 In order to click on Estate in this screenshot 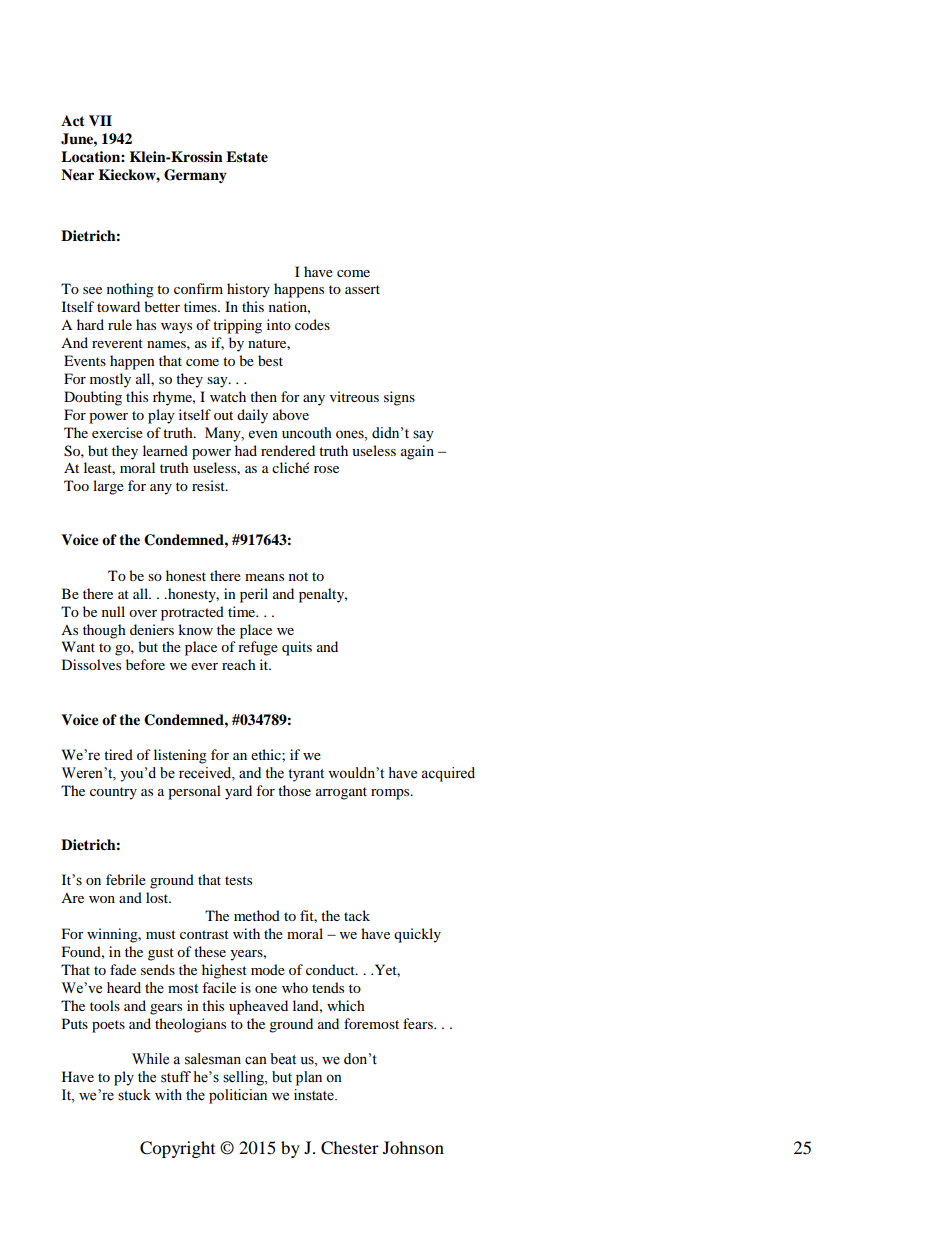, I will do `click(247, 157)`.
